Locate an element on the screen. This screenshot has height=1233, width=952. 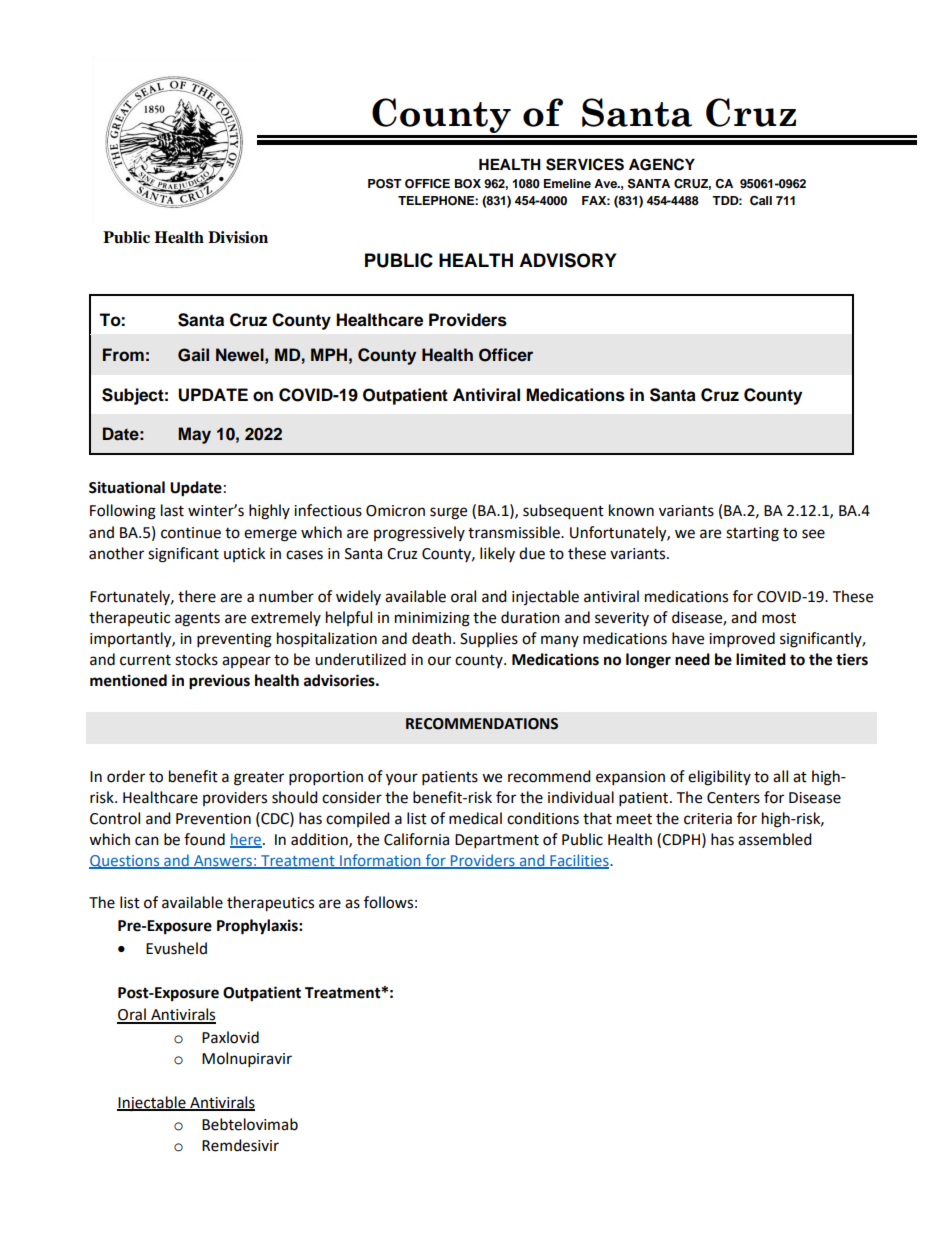
Prevention is located at coordinates (213, 819).
